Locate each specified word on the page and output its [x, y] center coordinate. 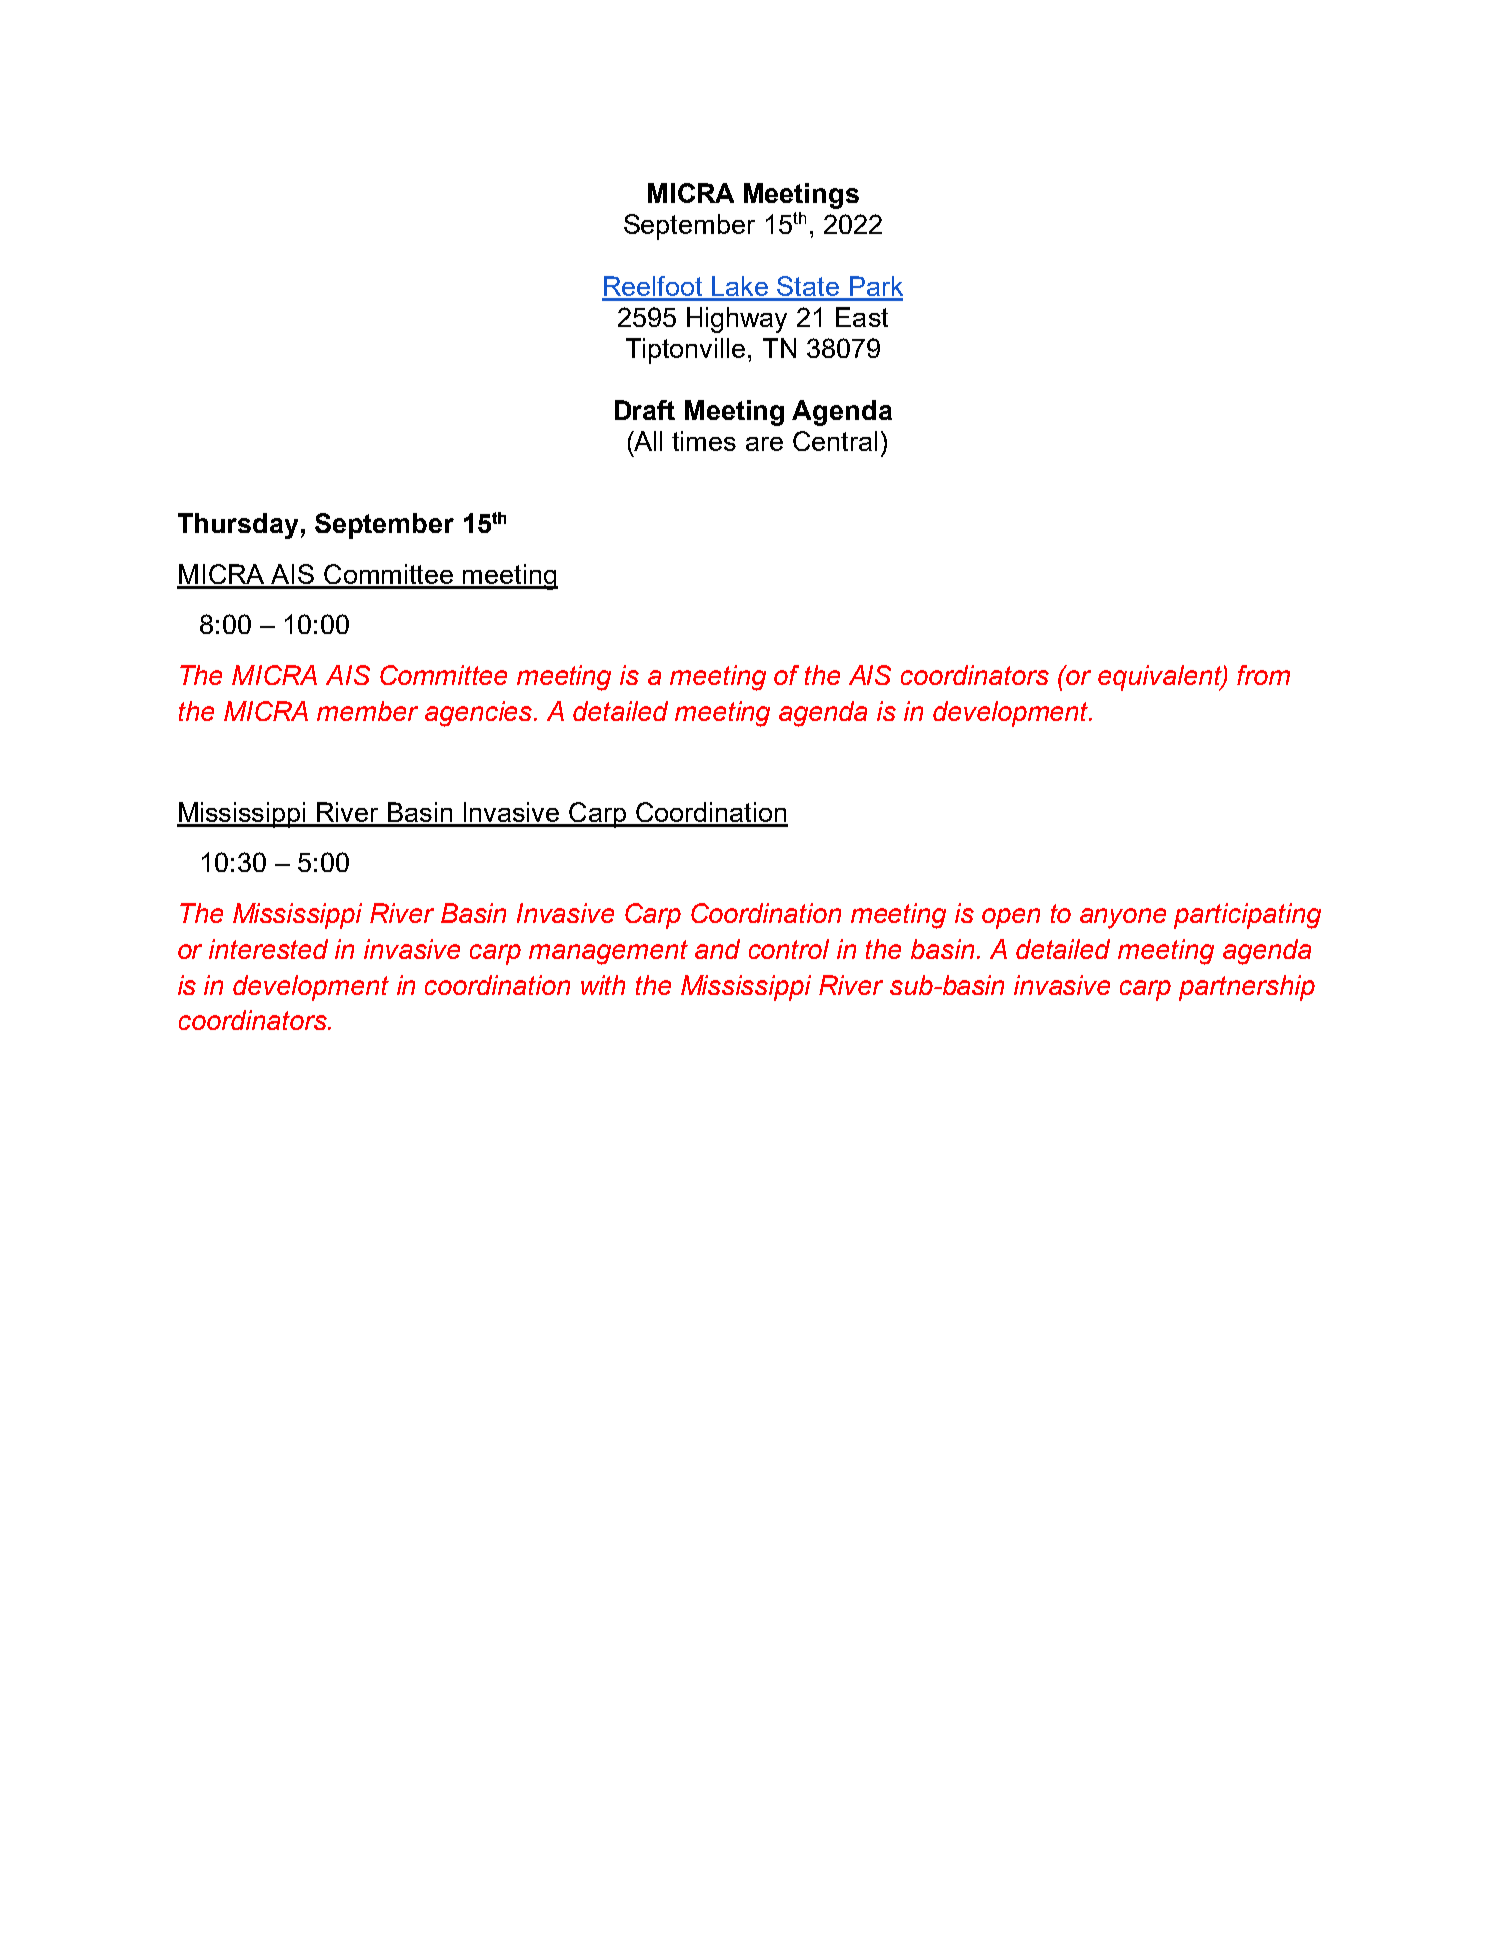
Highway [737, 320]
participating [1247, 916]
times [704, 441]
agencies [480, 714]
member [367, 711]
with [603, 985]
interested [268, 949]
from [1263, 675]
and [717, 949]
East [862, 317]
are [764, 444]
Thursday [238, 526]
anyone [1123, 918]
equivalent [1161, 678]
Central [835, 441]
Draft [645, 410]
